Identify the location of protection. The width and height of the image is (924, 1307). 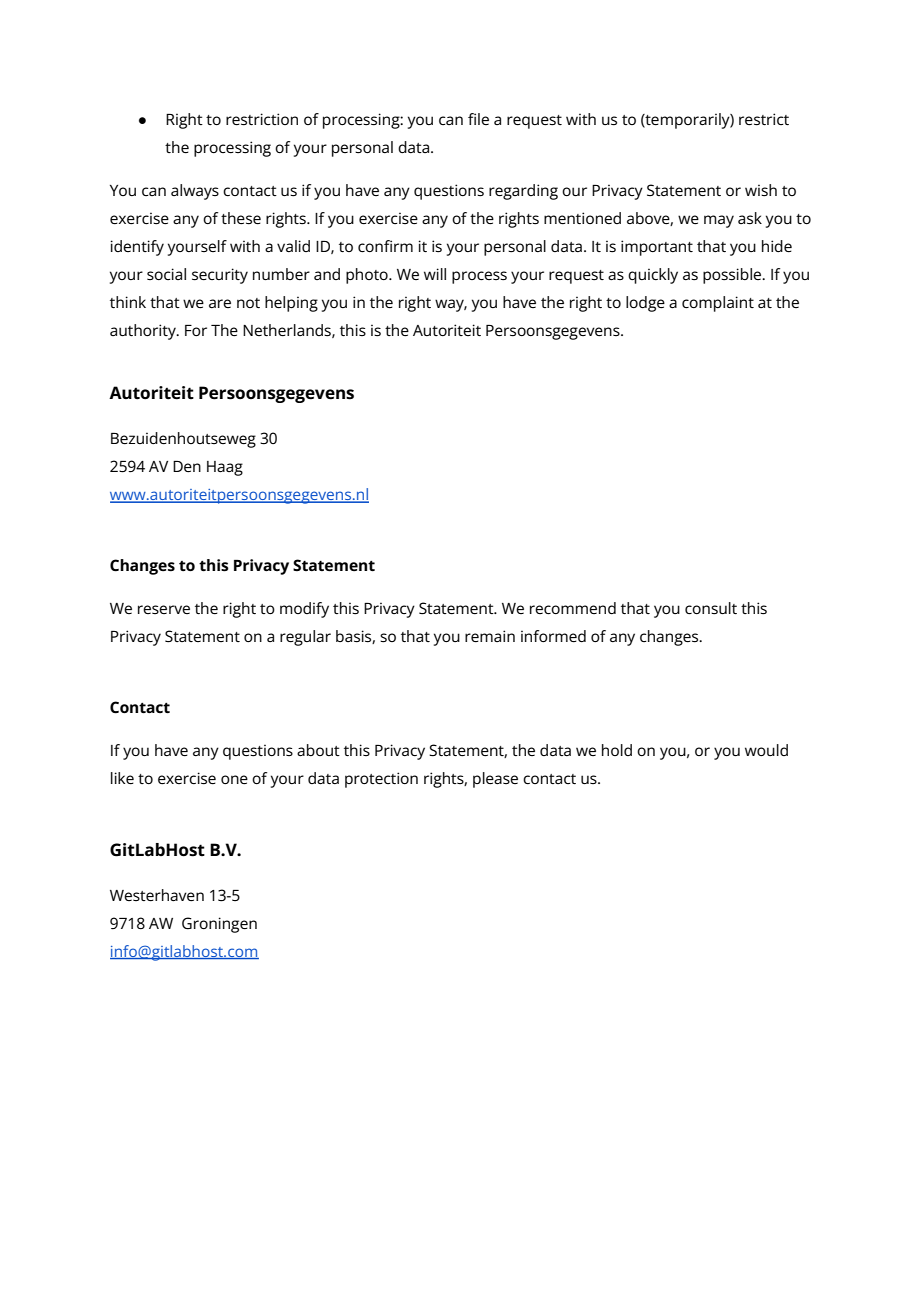
(381, 780).
